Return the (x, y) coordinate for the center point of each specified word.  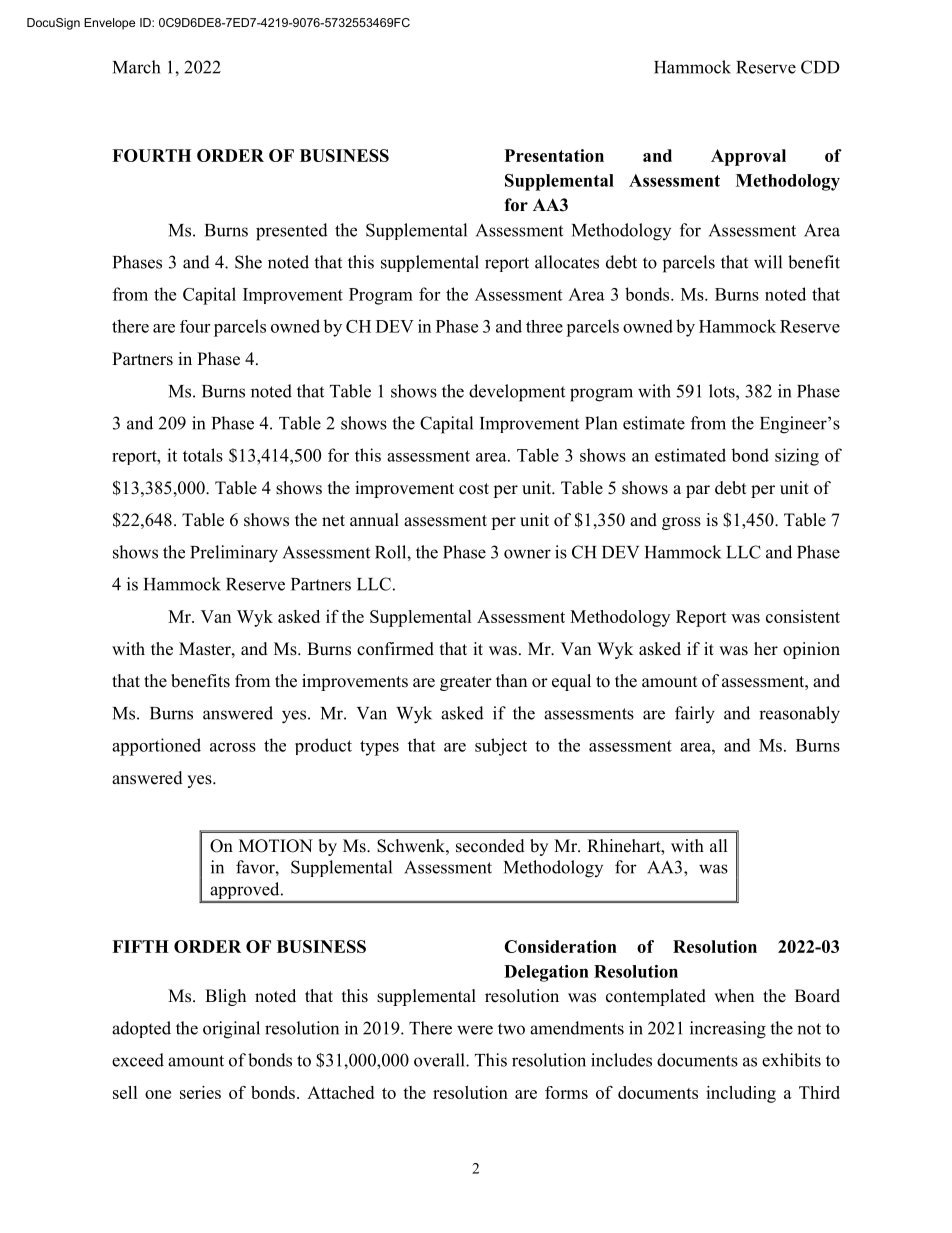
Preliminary (234, 554)
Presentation (554, 155)
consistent (803, 616)
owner (527, 554)
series (200, 1092)
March (136, 67)
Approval (748, 157)
